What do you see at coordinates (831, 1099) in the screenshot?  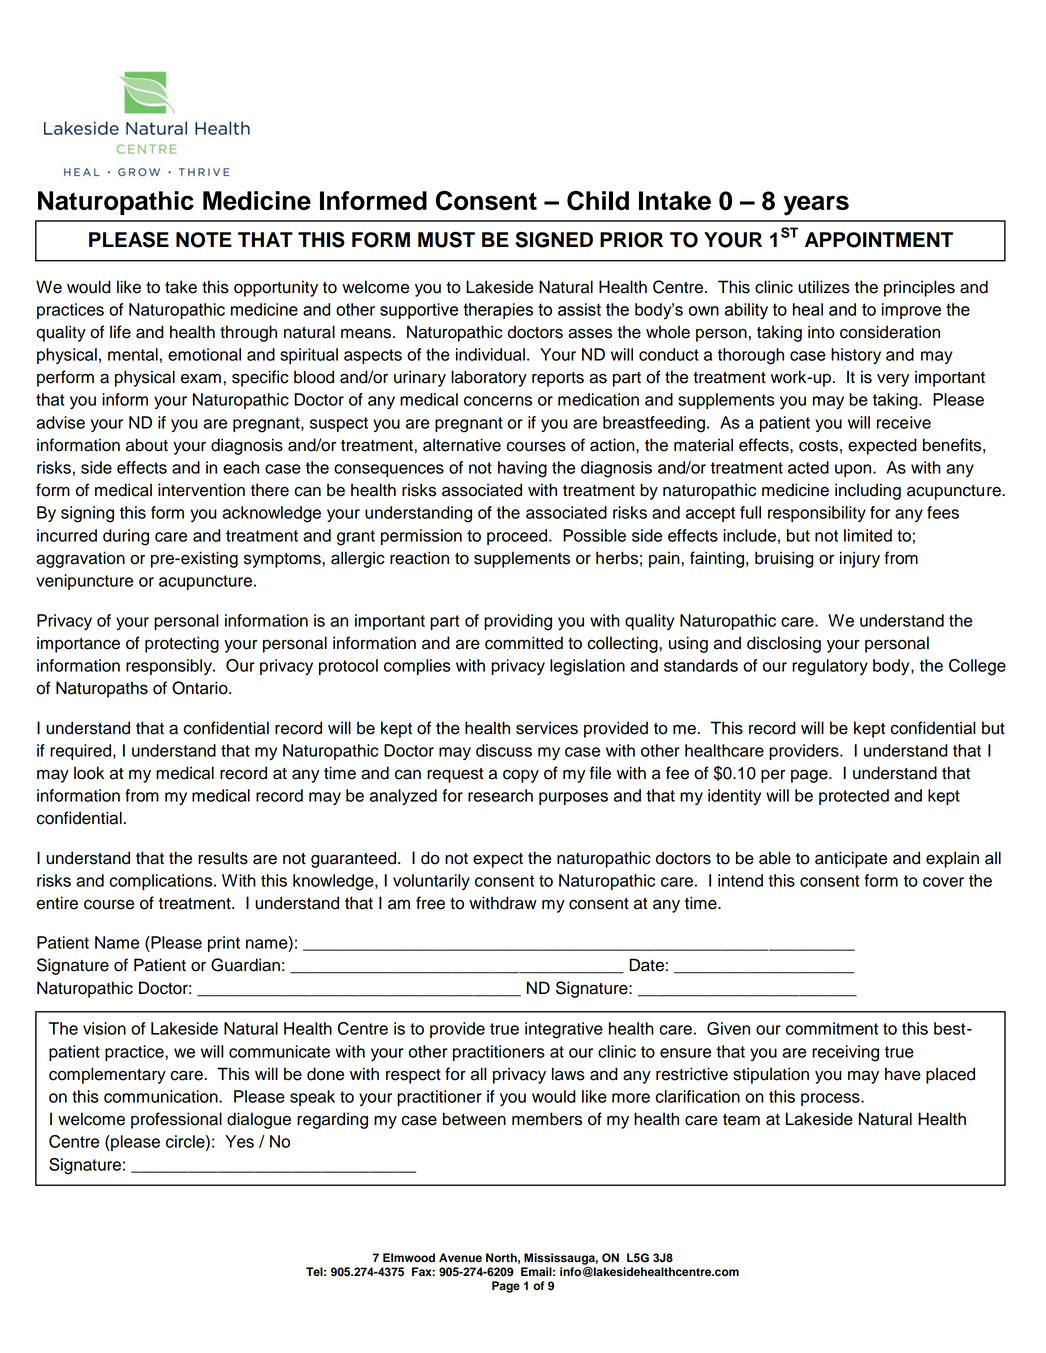 I see `process` at bounding box center [831, 1099].
